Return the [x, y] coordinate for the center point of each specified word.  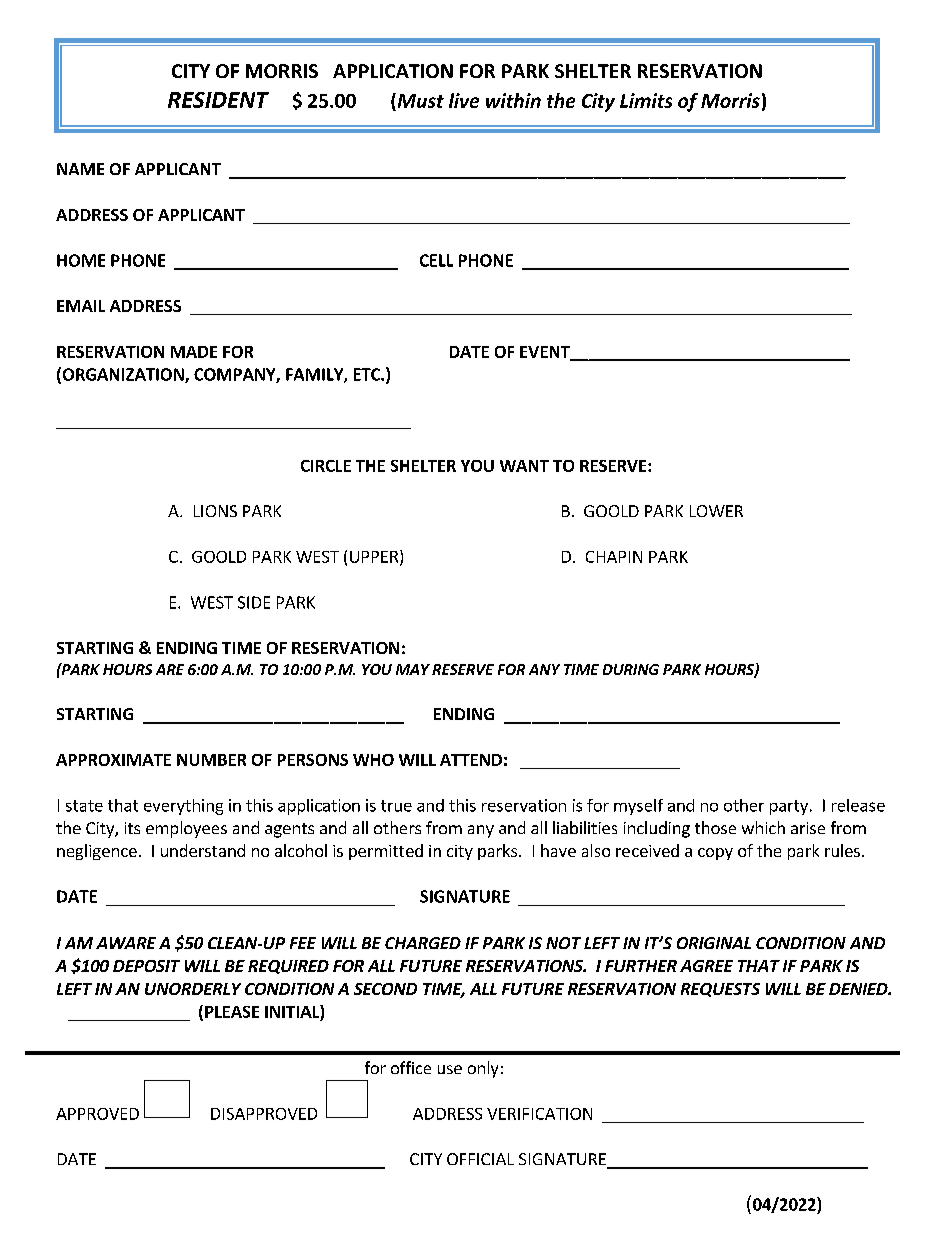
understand [203, 850]
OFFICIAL [480, 1159]
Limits [646, 100]
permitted [386, 852]
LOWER [716, 511]
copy [715, 854]
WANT [524, 466]
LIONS [215, 511]
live [464, 100]
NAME [80, 169]
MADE [194, 352]
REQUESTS [720, 990]
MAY [413, 669]
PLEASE [232, 1012]
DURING [631, 669]
